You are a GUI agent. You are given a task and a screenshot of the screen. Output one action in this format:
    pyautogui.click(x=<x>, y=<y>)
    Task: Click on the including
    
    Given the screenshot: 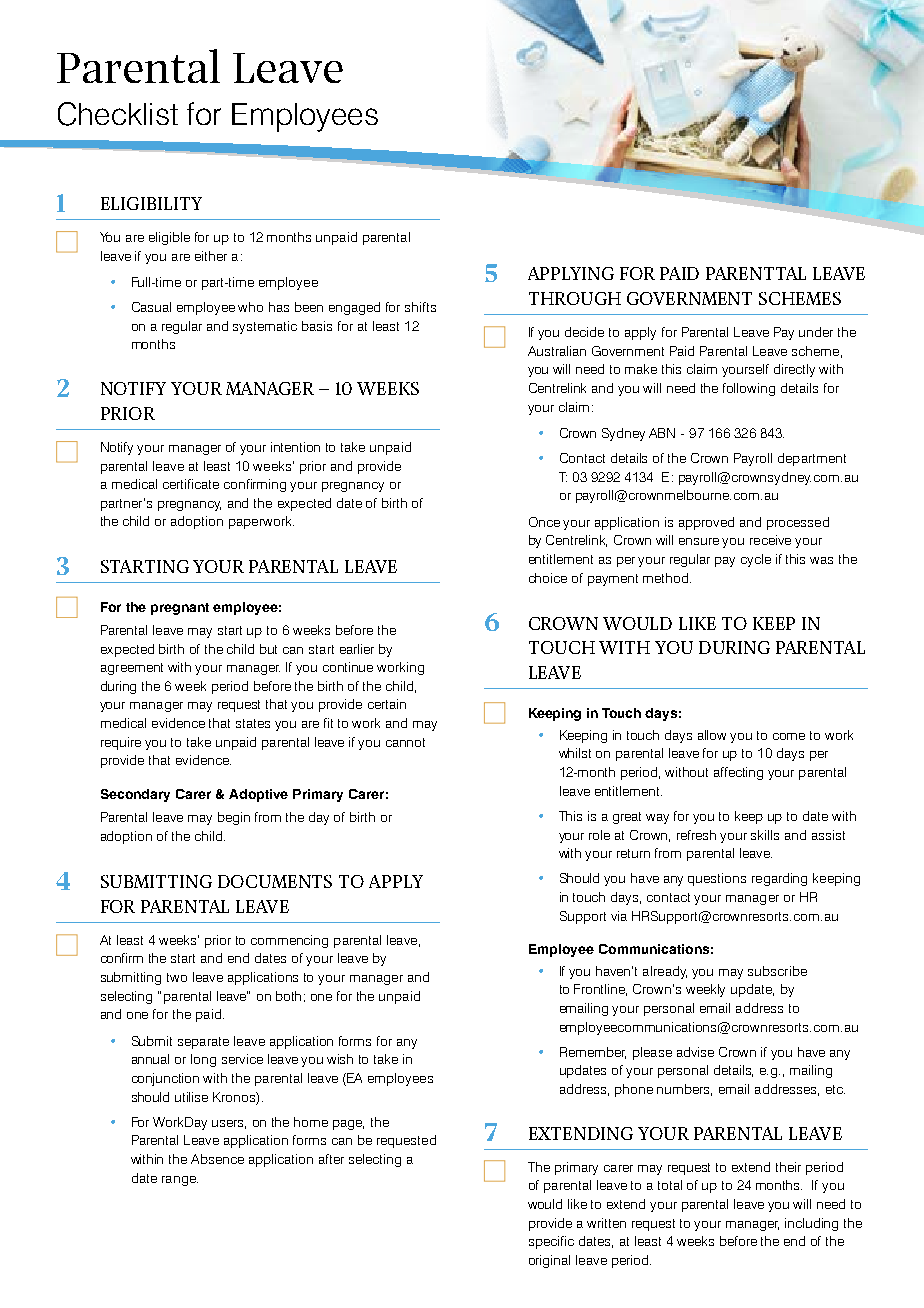 What is the action you would take?
    pyautogui.click(x=811, y=1224)
